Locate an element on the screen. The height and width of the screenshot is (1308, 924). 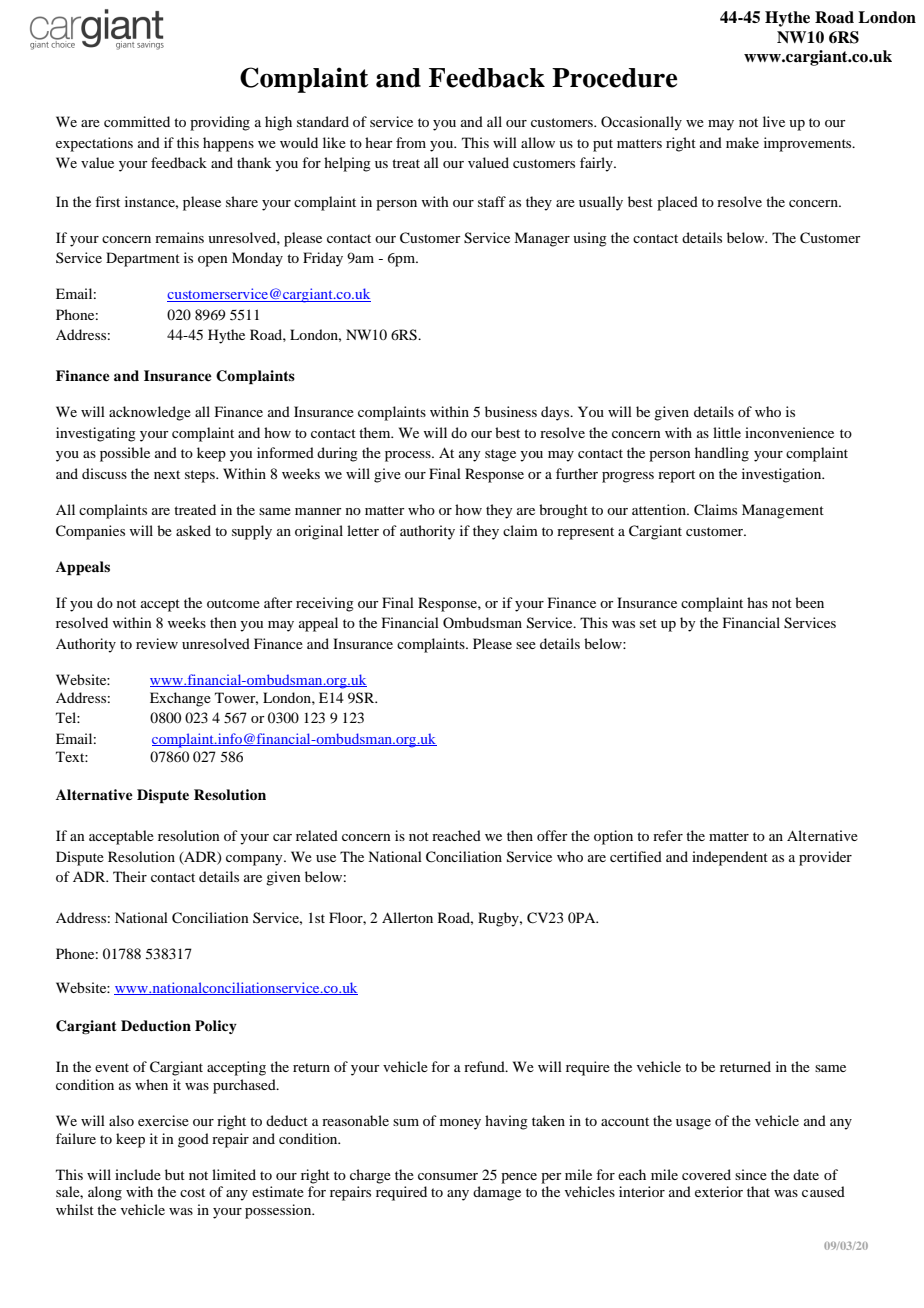
process is located at coordinates (409, 456).
